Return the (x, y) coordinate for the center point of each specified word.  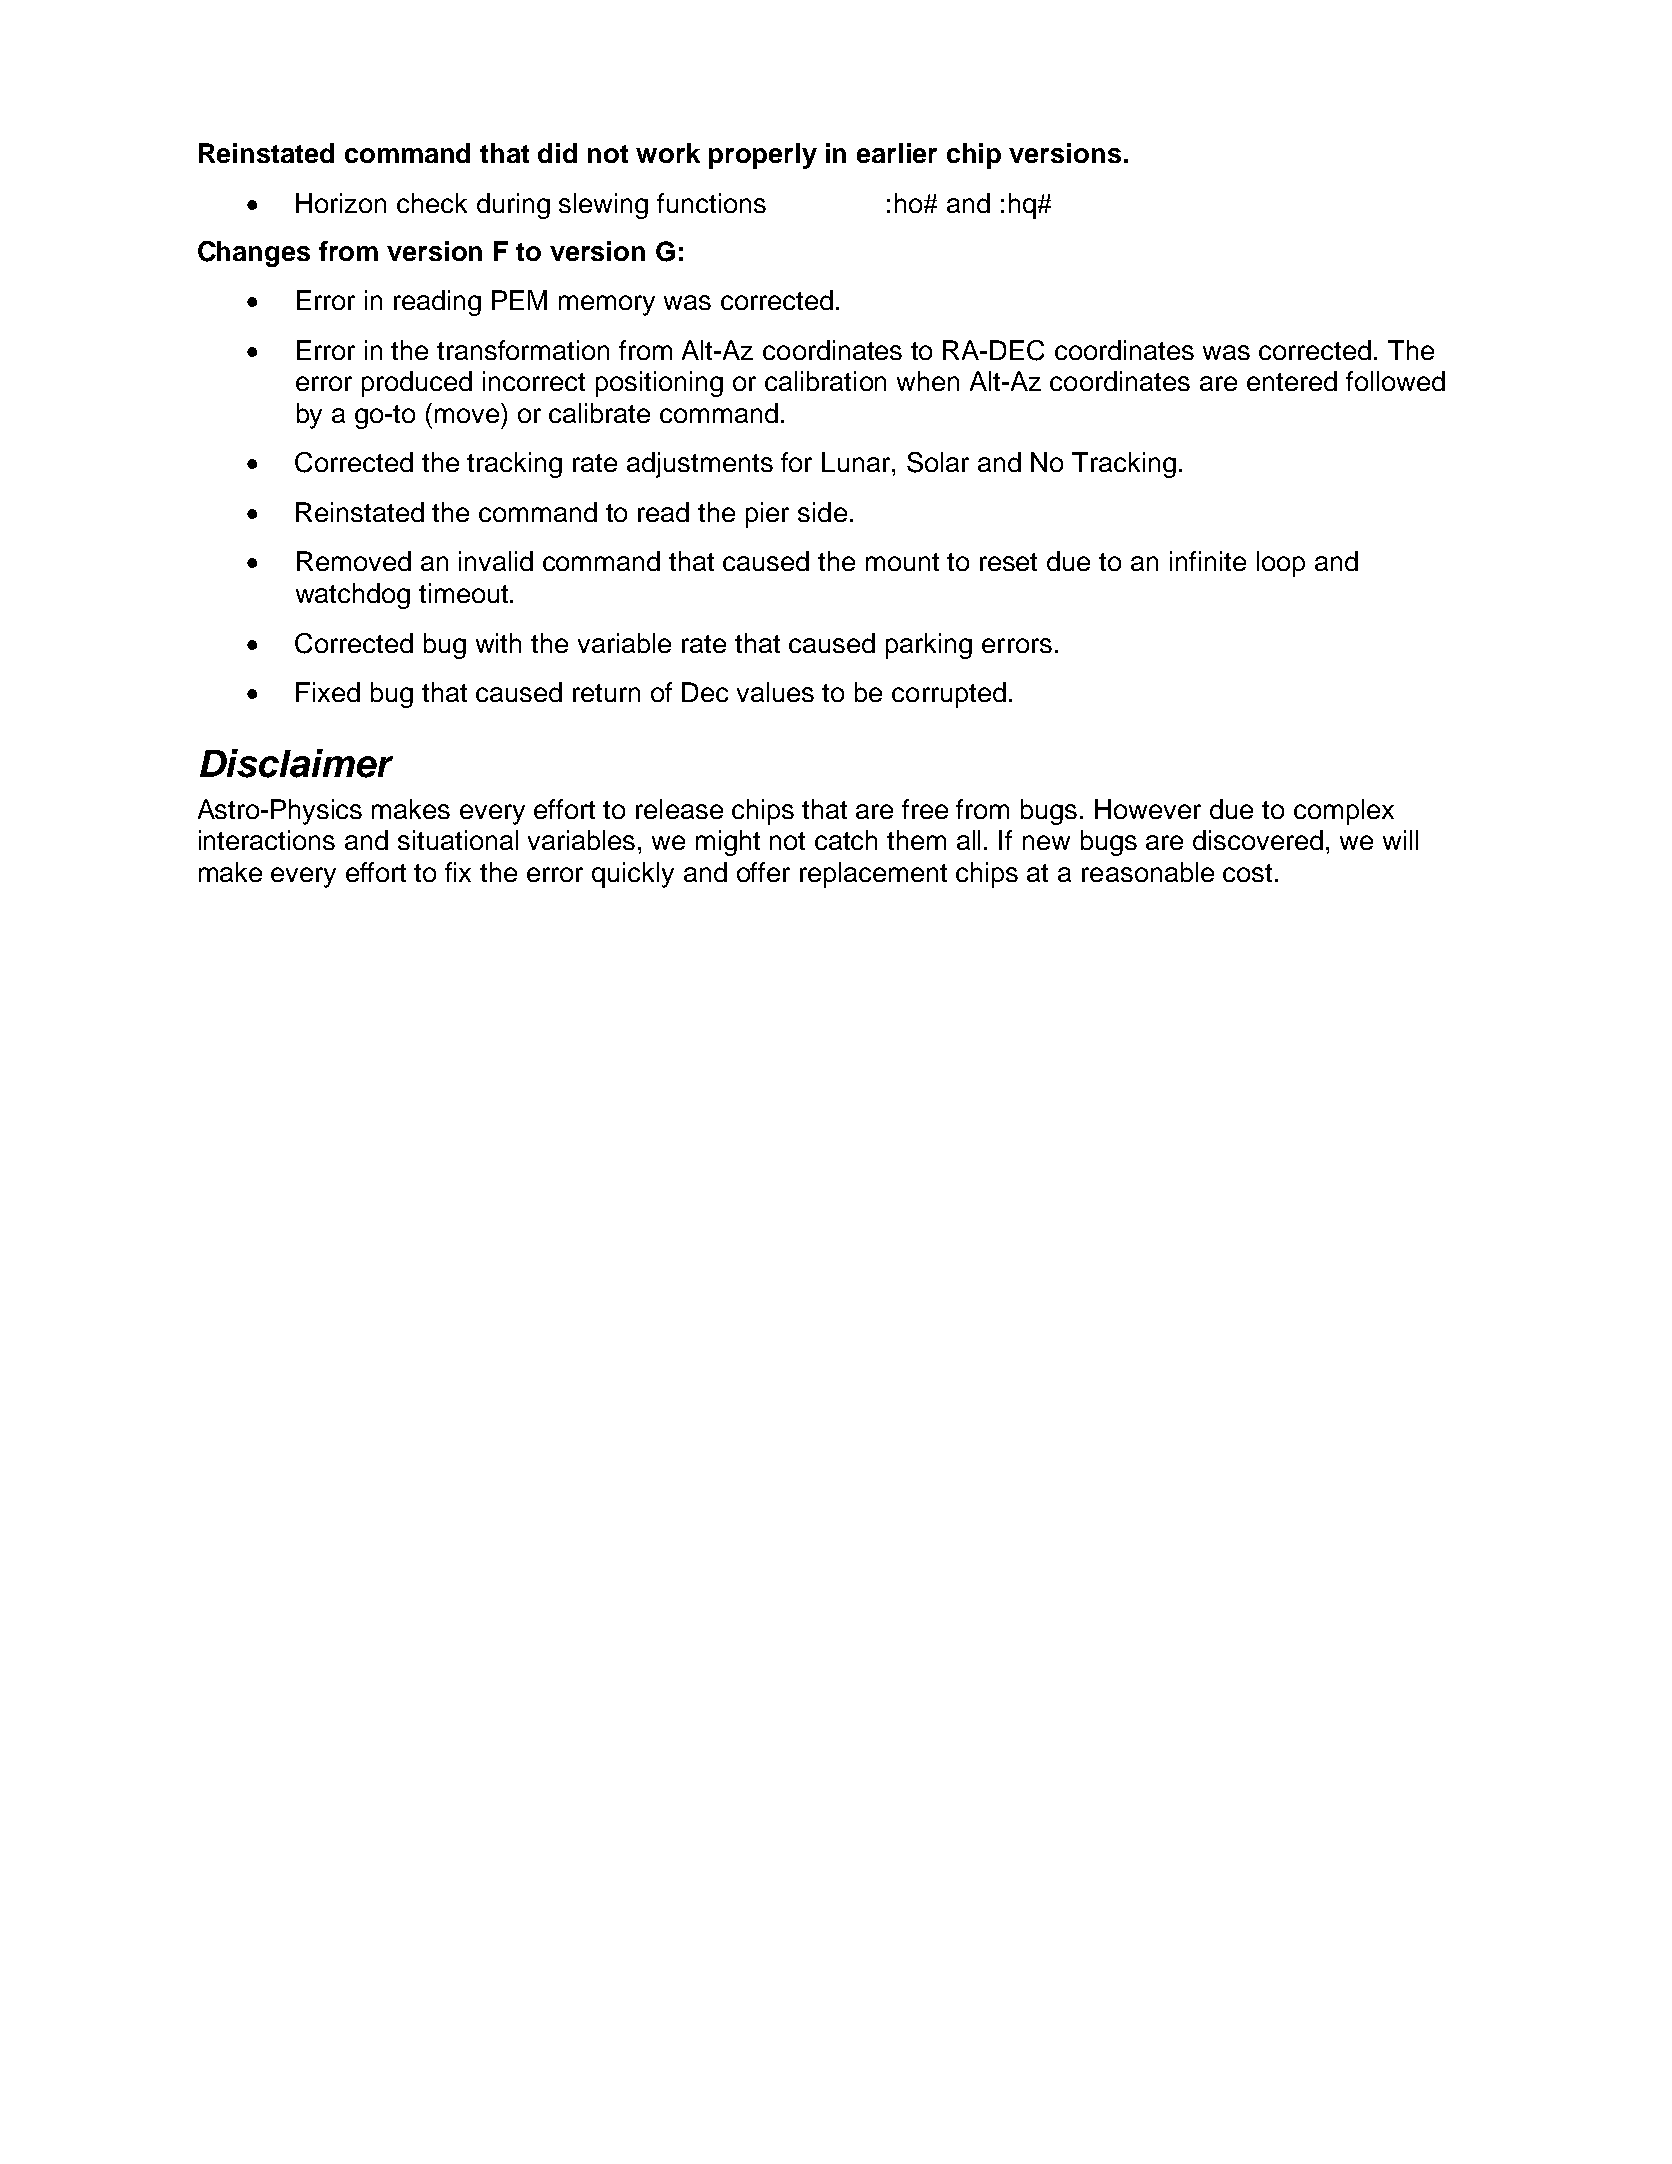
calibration (825, 381)
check (432, 203)
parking (929, 646)
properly (763, 156)
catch (846, 840)
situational (458, 840)
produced (417, 384)
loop (1281, 564)
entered (1292, 381)
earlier (897, 153)
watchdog (353, 596)
